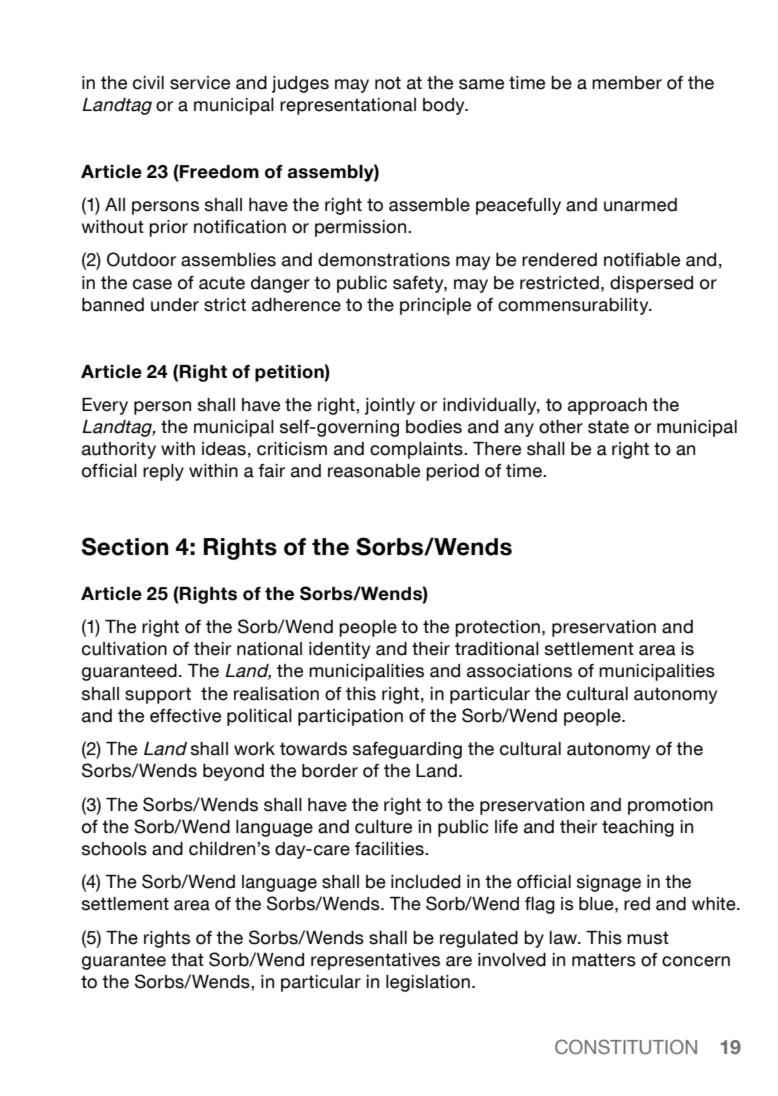 The height and width of the page is (1096, 778). What do you see at coordinates (125, 546) in the page?
I see `Section` at bounding box center [125, 546].
